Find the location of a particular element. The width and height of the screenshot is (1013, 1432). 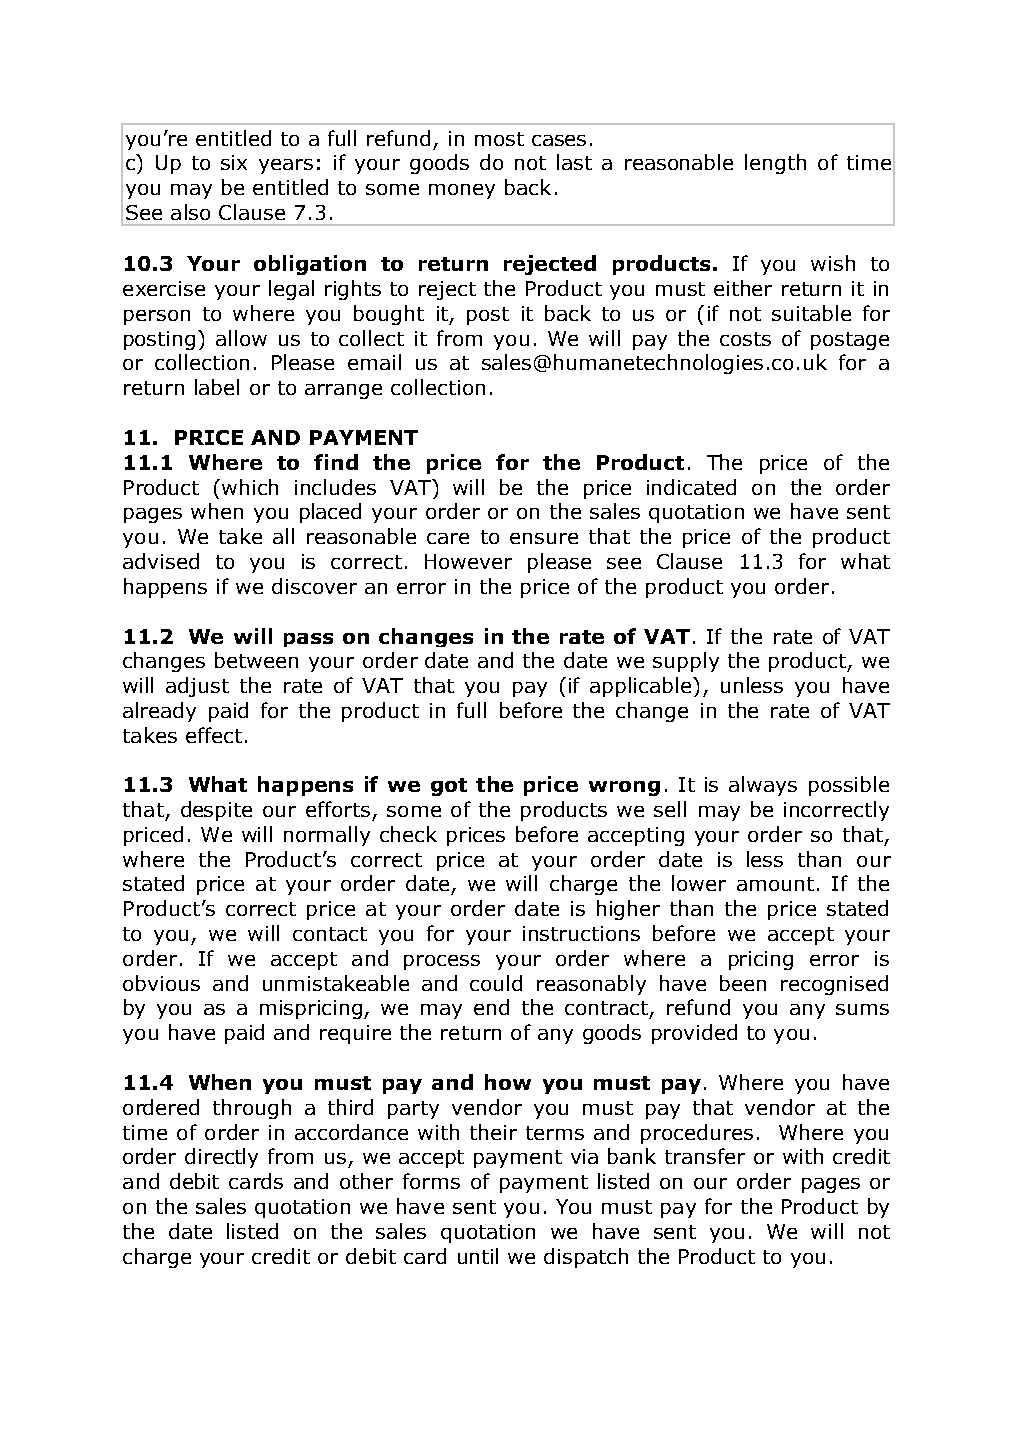

most is located at coordinates (499, 139).
